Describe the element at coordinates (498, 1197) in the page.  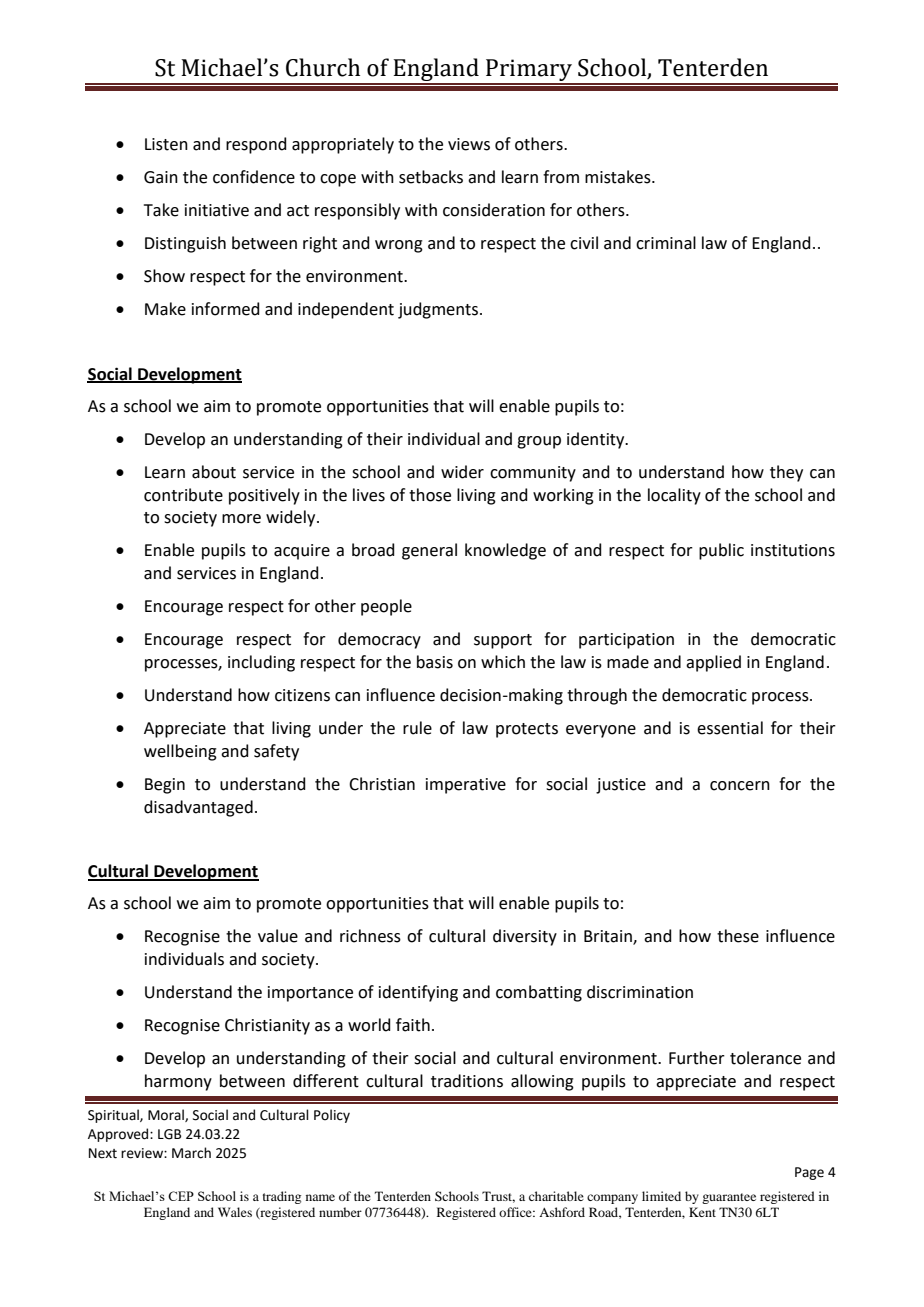
I see `Trust` at that location.
